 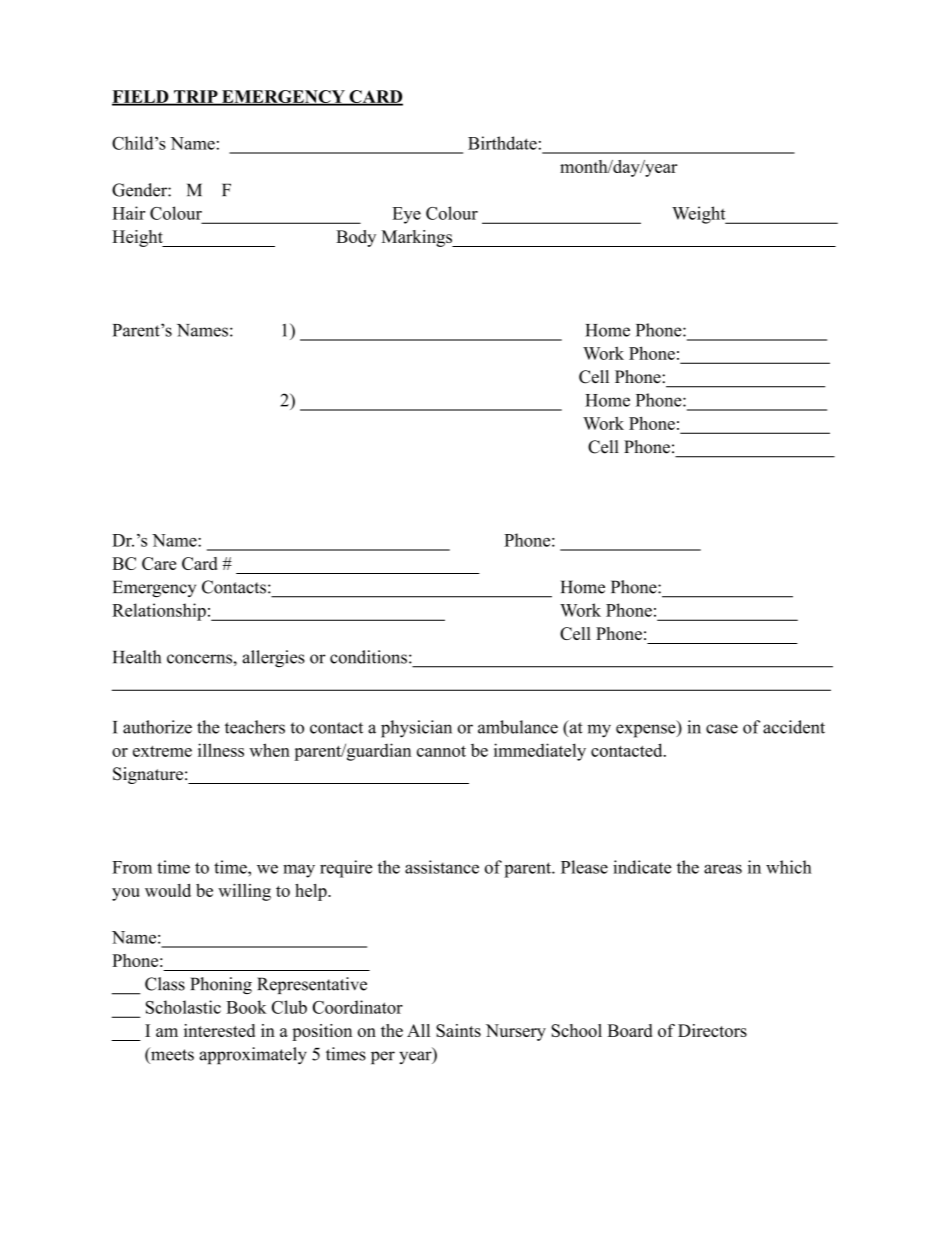 What do you see at coordinates (137, 657) in the screenshot?
I see `Health` at bounding box center [137, 657].
